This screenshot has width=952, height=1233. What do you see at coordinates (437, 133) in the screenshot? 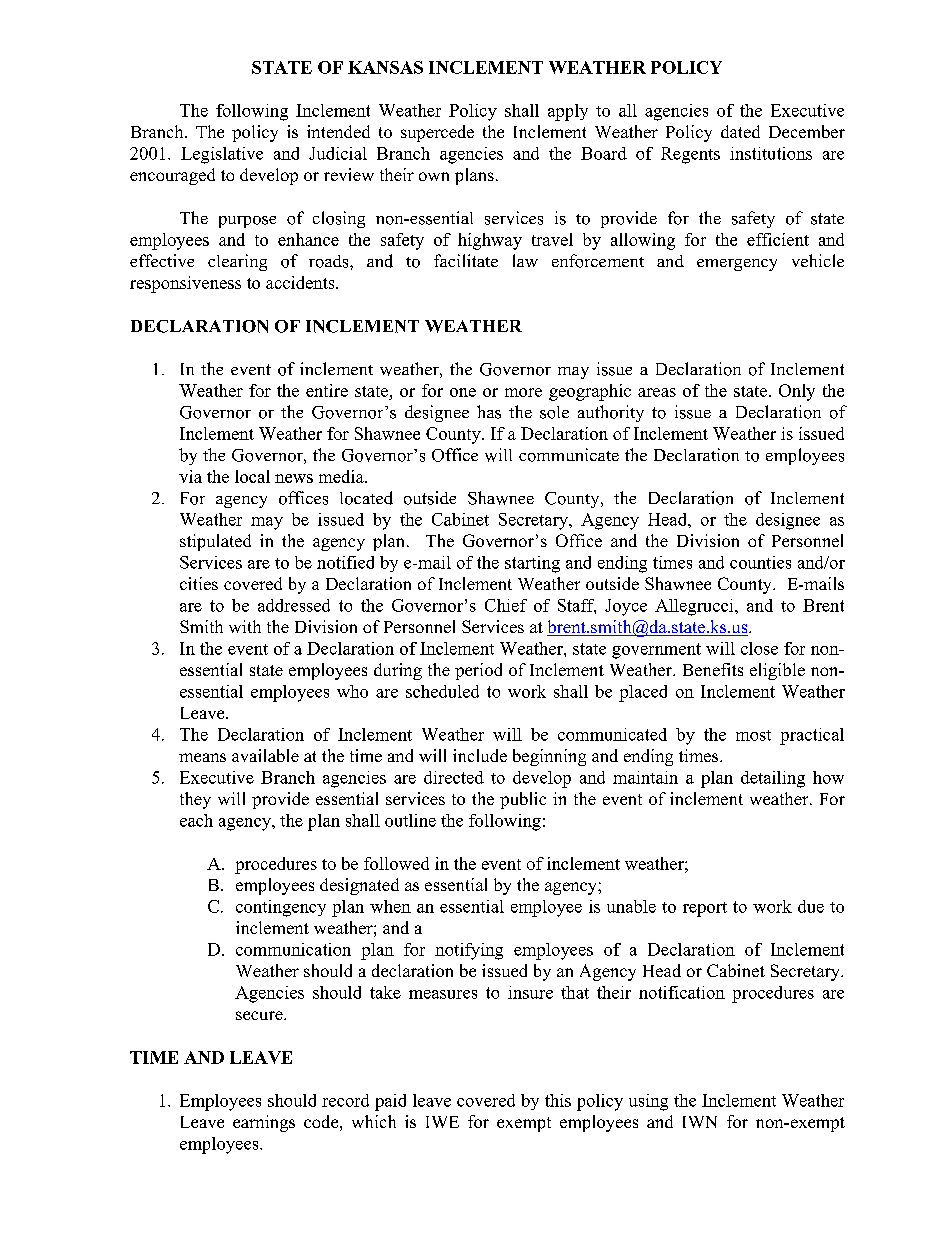
I see `supercede` at bounding box center [437, 133].
